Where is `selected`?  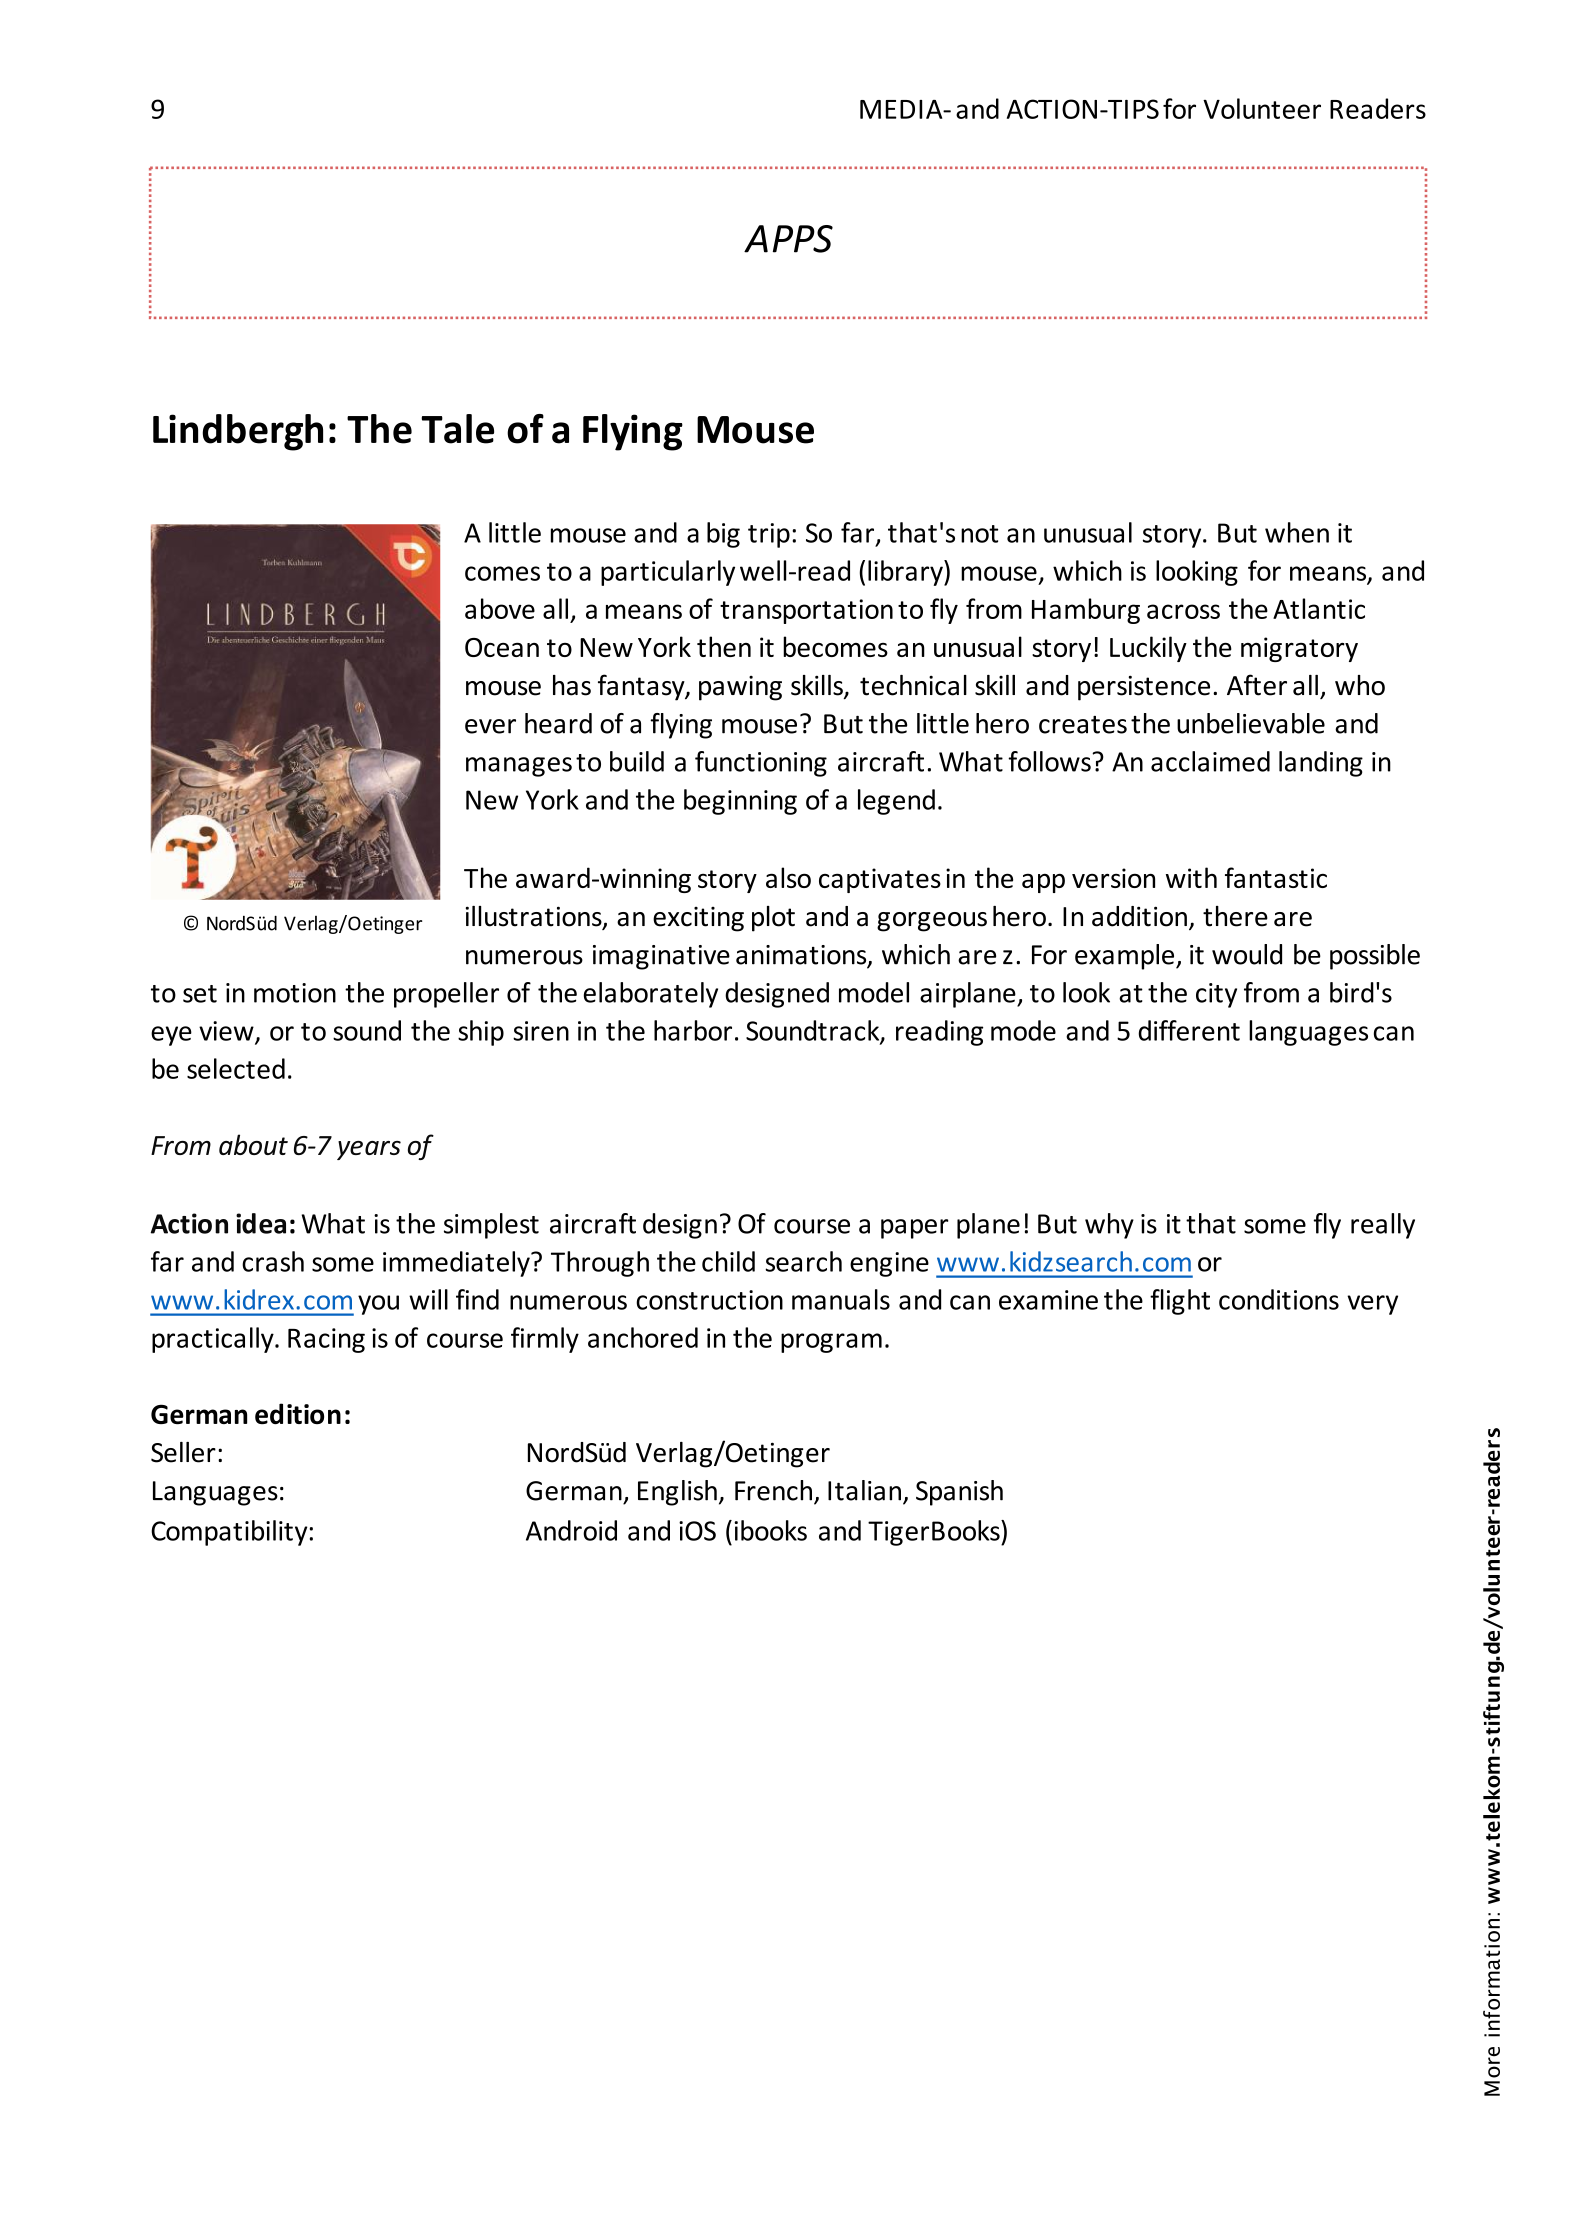
selected is located at coordinates (236, 1068).
